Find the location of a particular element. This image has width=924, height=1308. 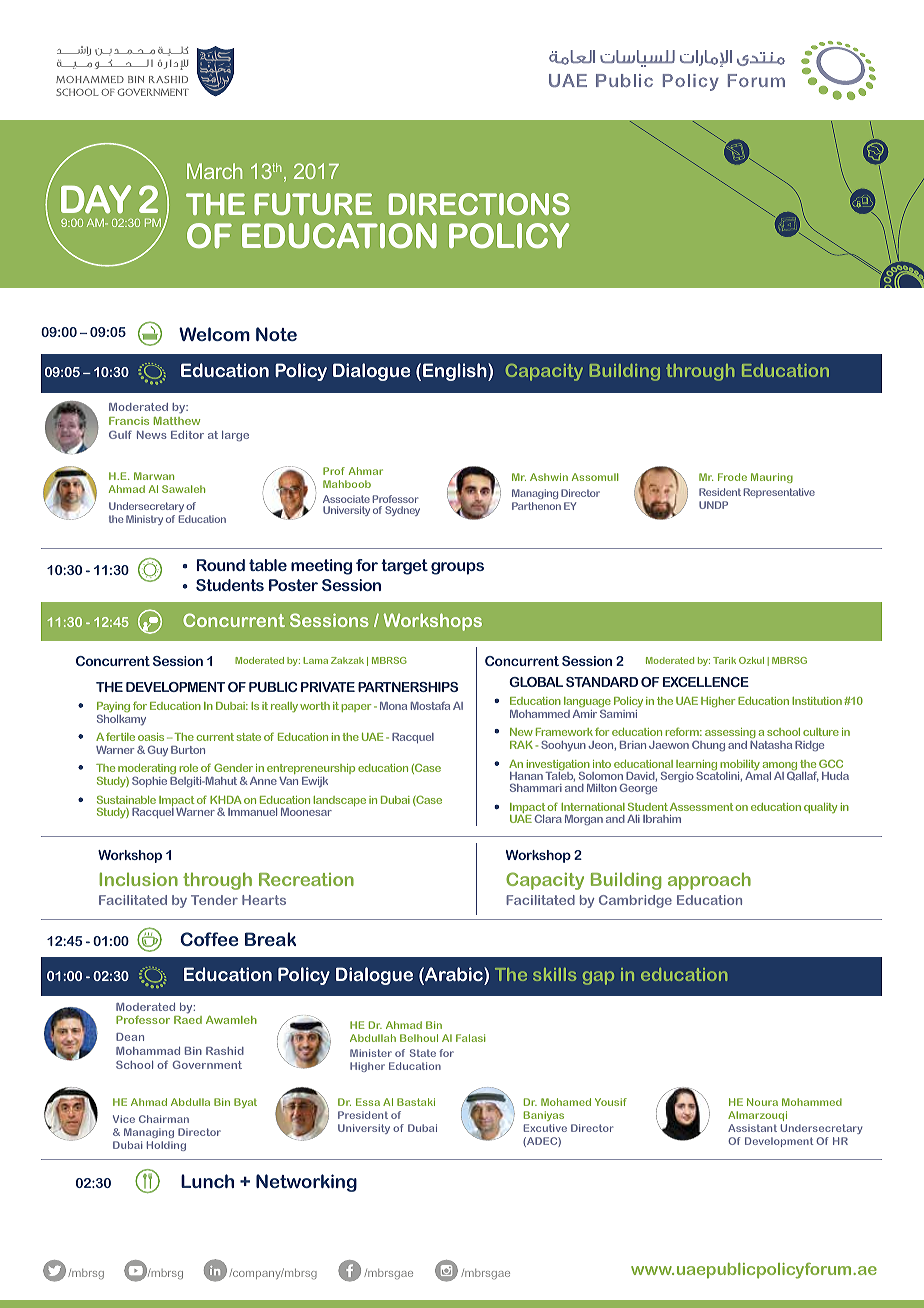

Editor is located at coordinates (187, 435).
